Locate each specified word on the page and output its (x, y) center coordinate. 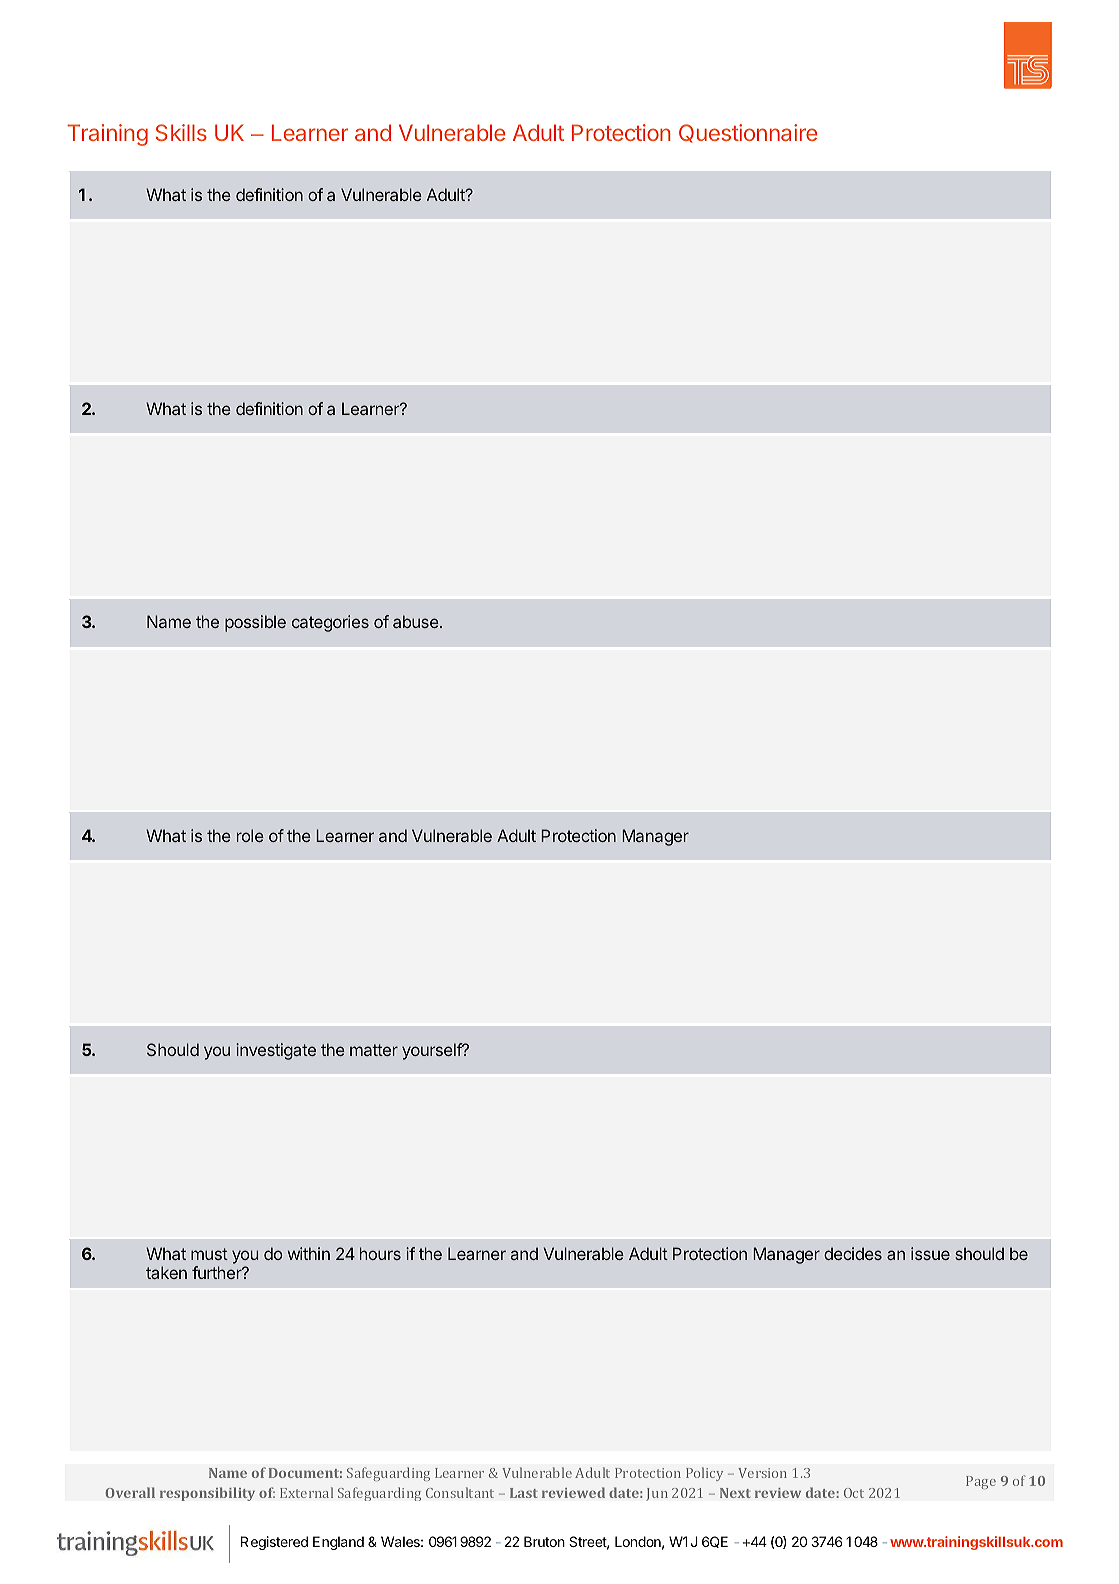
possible (255, 623)
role (250, 835)
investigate (276, 1051)
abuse (416, 621)
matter (374, 1050)
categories (330, 623)
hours (380, 1253)
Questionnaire (748, 133)
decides (853, 1253)
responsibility (207, 1494)
